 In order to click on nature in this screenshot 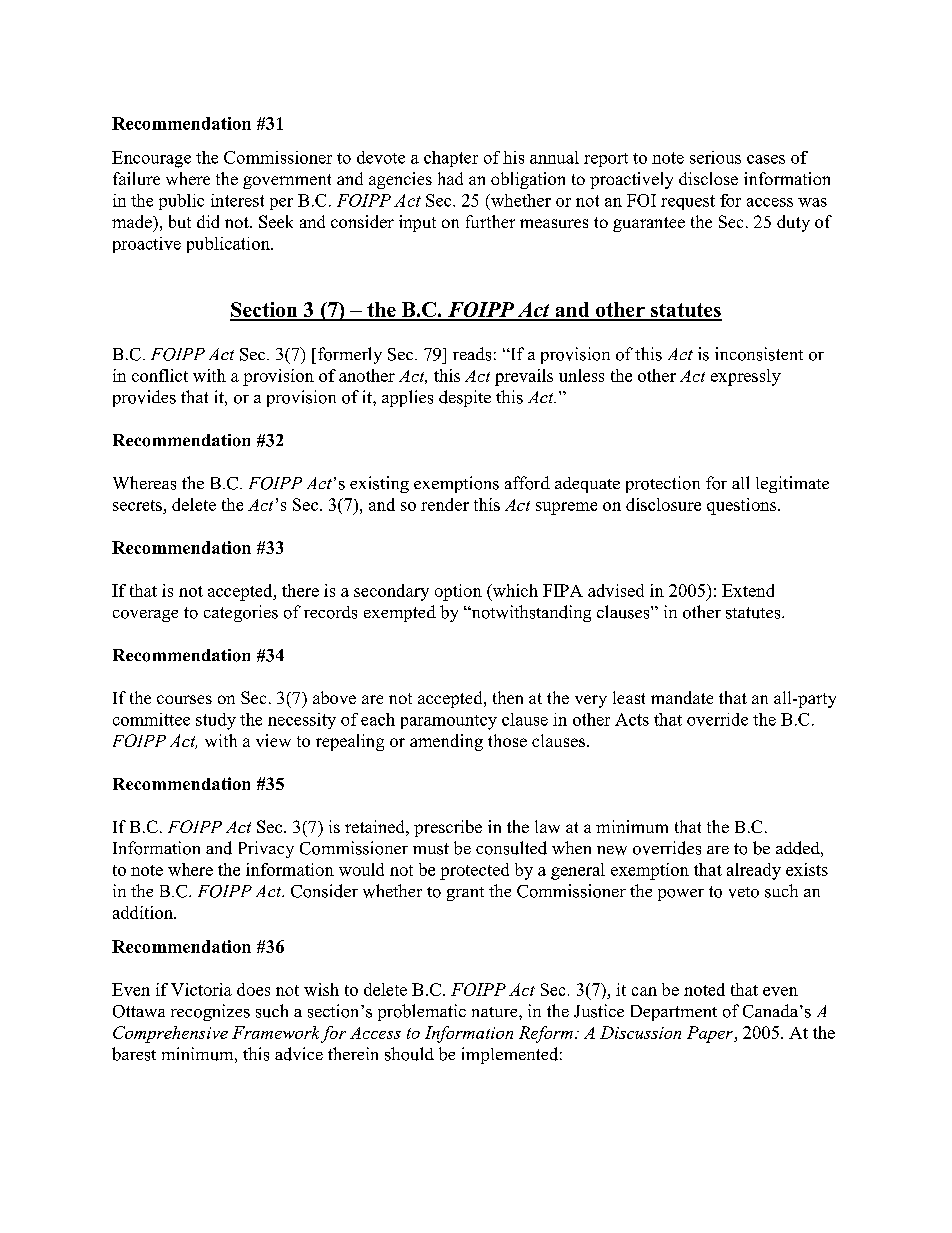, I will do `click(496, 1012)`.
